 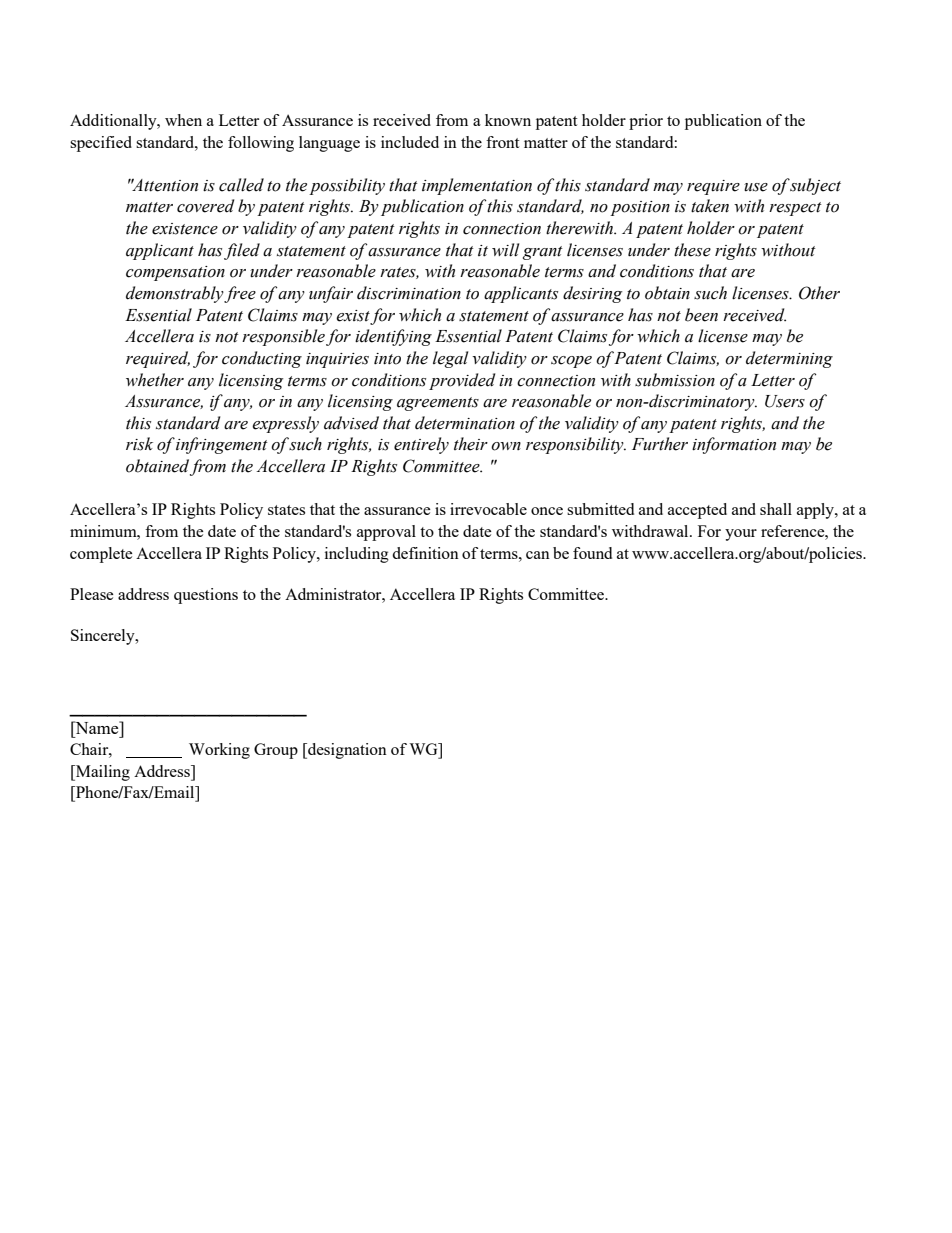 What do you see at coordinates (139, 444) in the page?
I see `risk` at bounding box center [139, 444].
